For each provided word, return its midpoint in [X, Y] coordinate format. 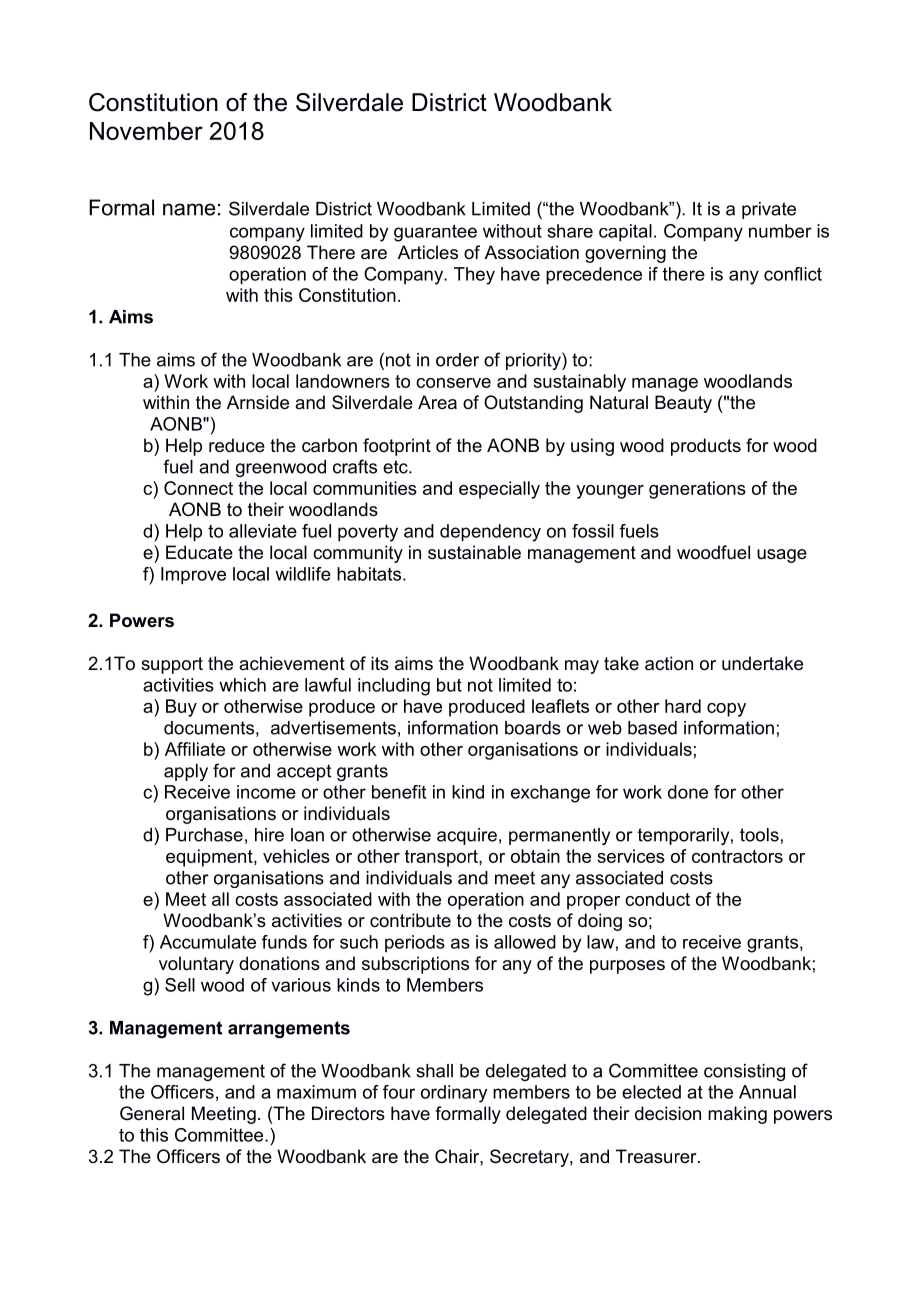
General [152, 1113]
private [769, 210]
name [189, 209]
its [380, 663]
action [669, 663]
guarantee [435, 233]
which [242, 685]
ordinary [454, 1094]
